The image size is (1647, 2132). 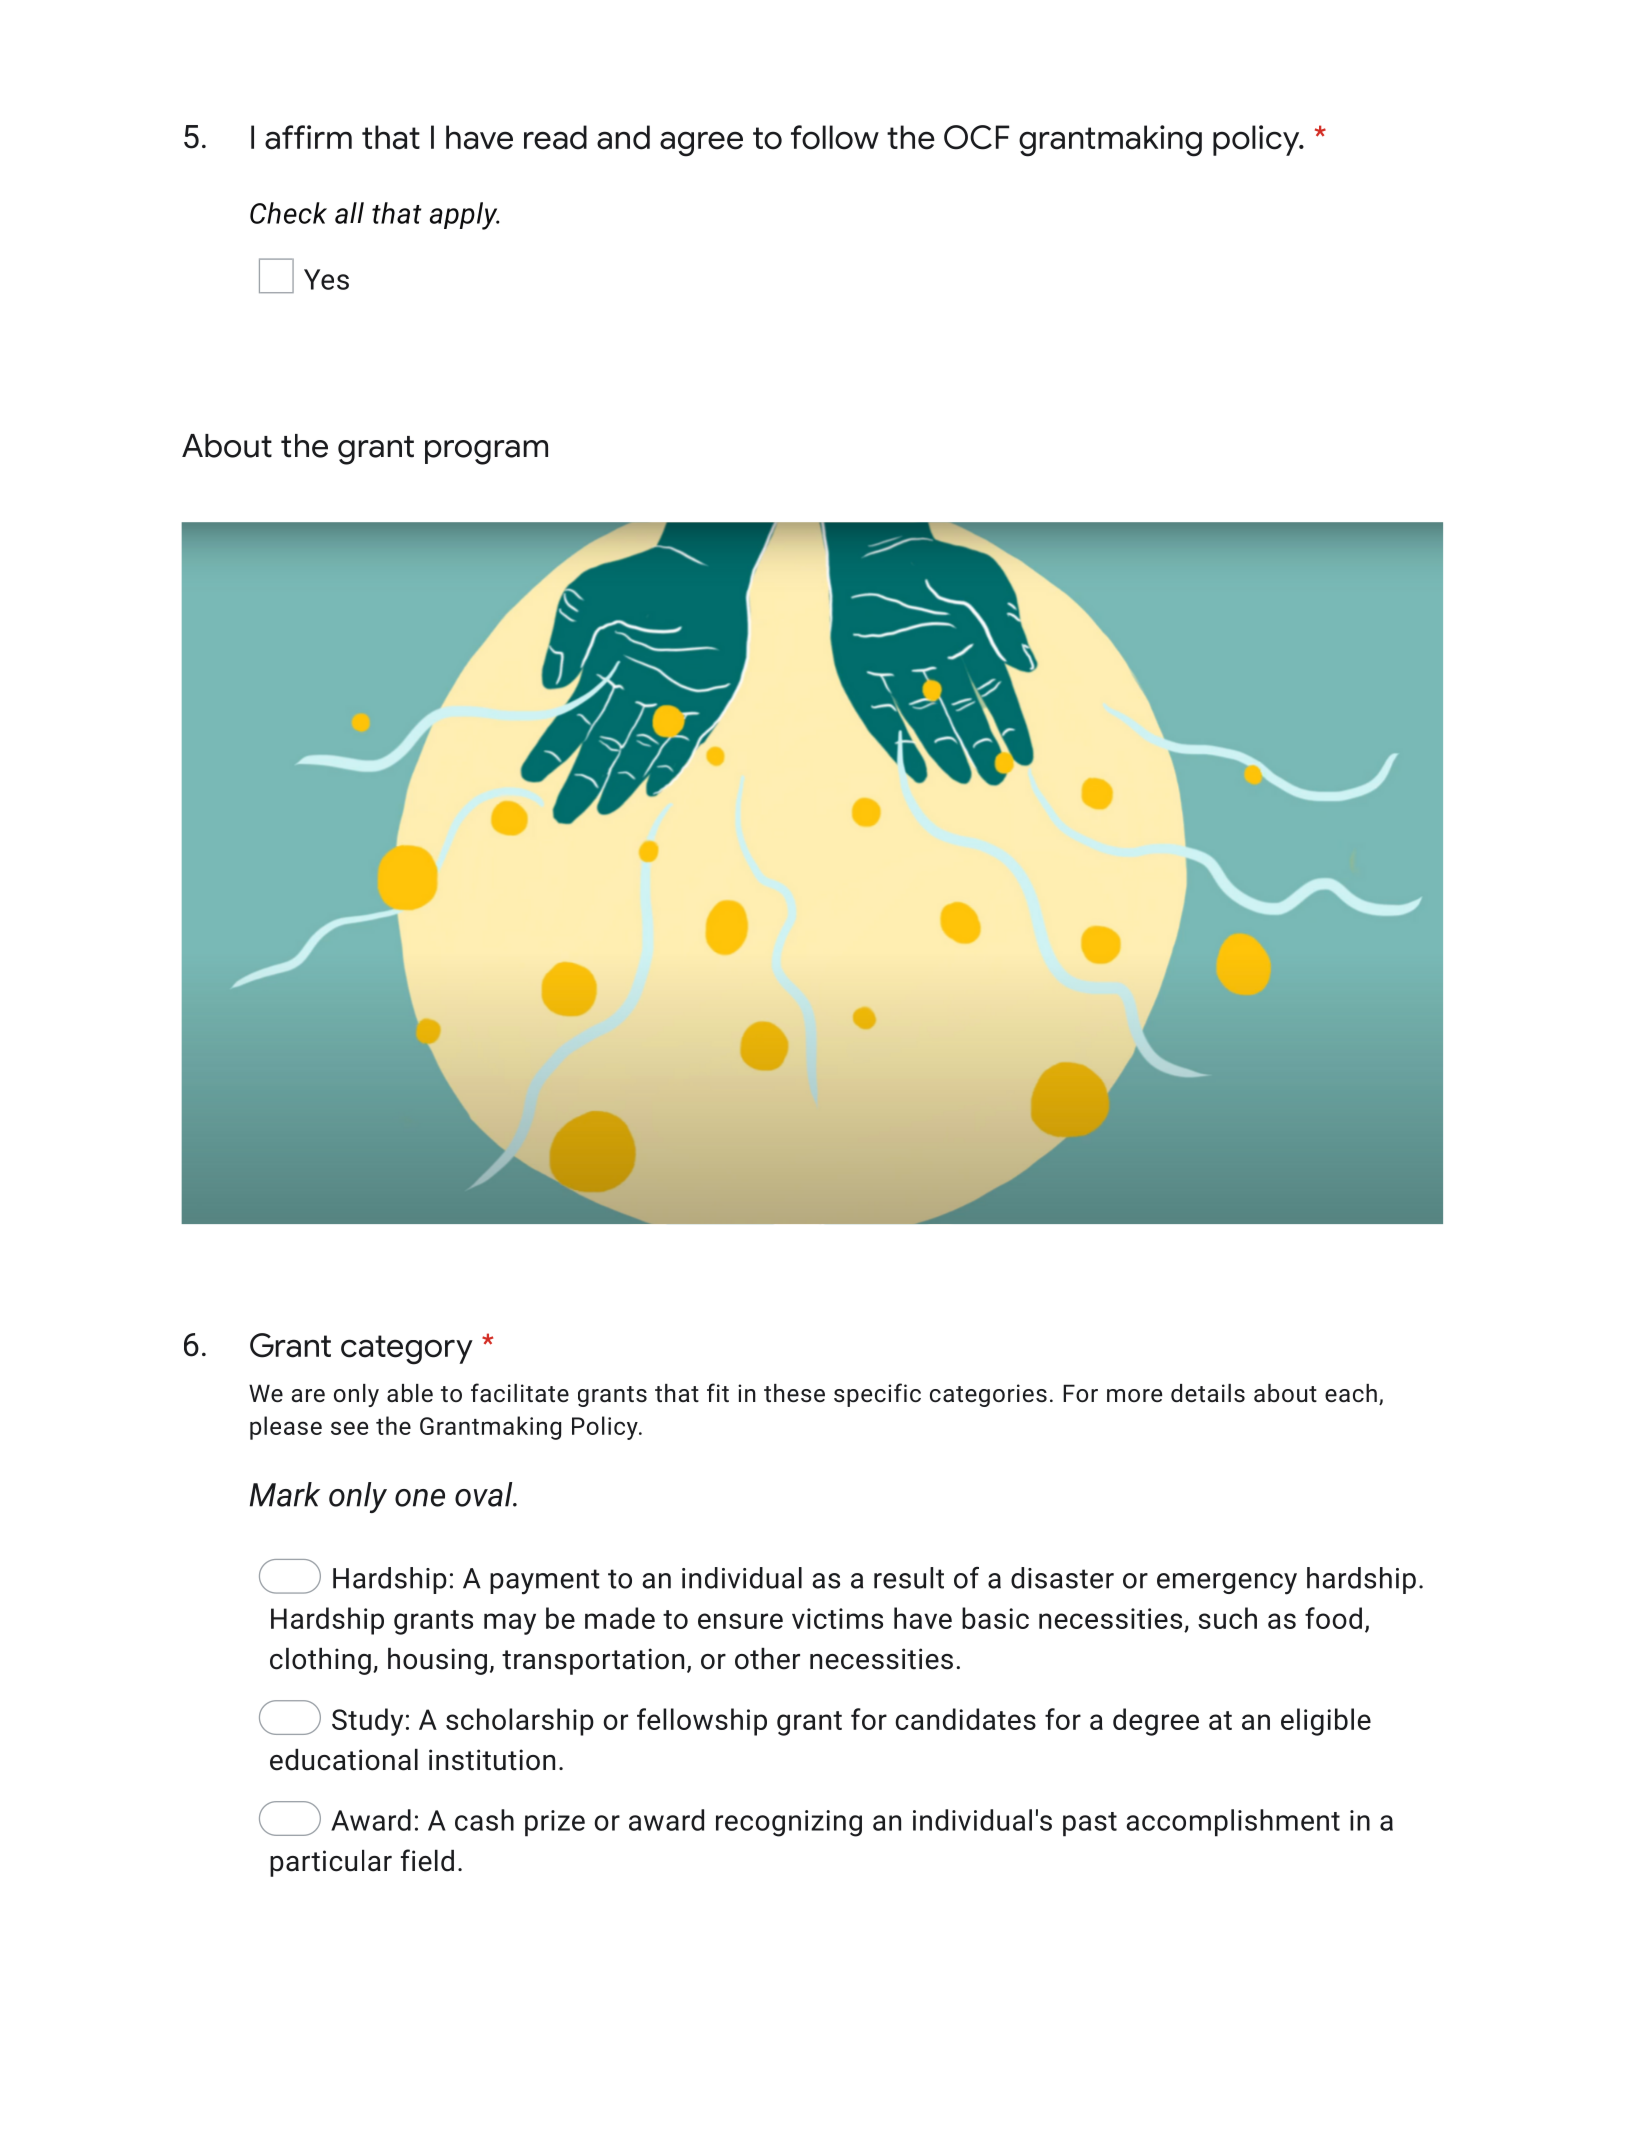 What do you see at coordinates (465, 216) in the image?
I see `apply` at bounding box center [465, 216].
